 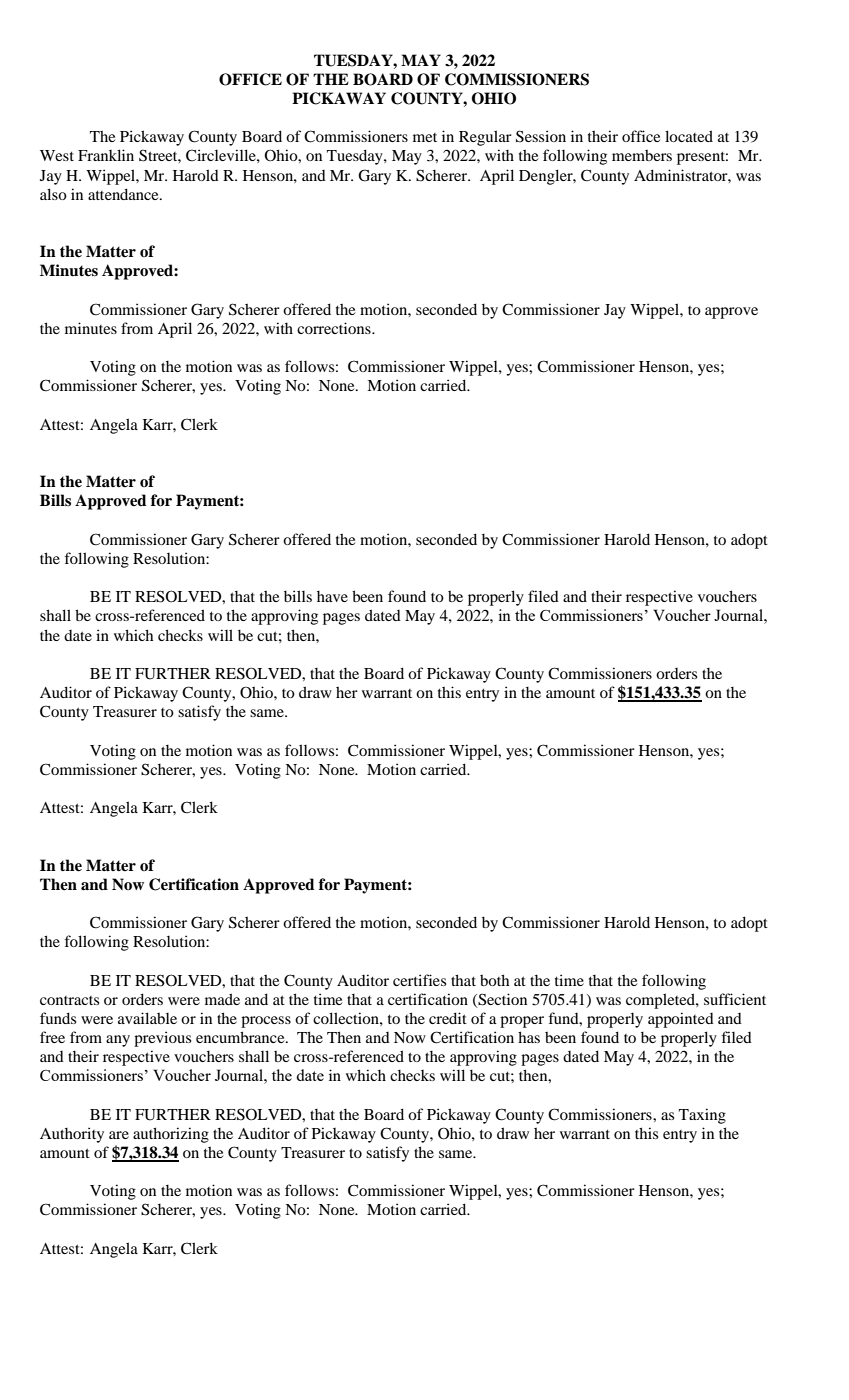 I want to click on members, so click(x=642, y=155).
